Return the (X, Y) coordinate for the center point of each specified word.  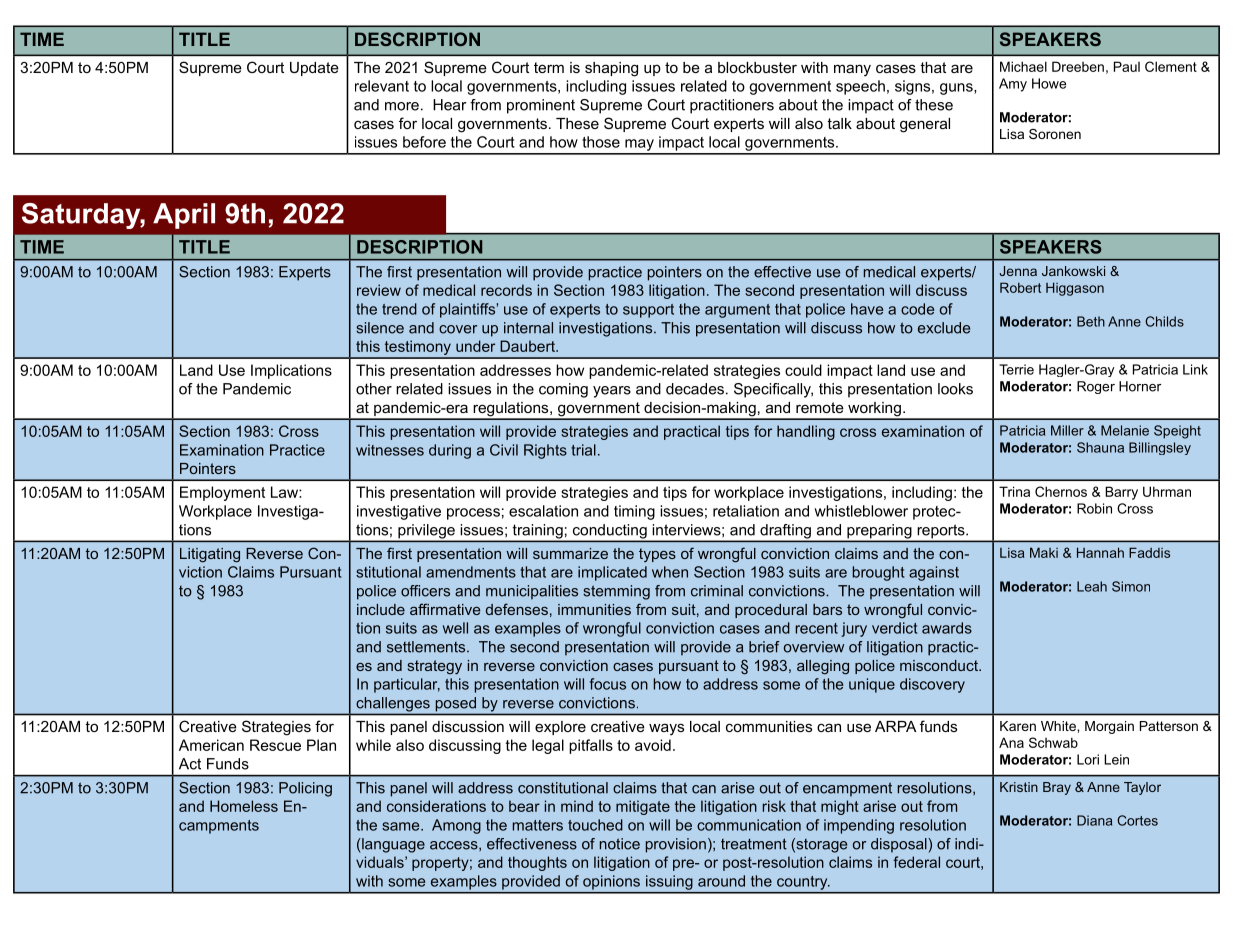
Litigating (210, 555)
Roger (1096, 387)
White (1059, 726)
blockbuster (757, 67)
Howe (1049, 83)
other (374, 389)
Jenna (1018, 271)
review (379, 290)
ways (666, 729)
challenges (393, 704)
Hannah (1100, 552)
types (657, 555)
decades (695, 389)
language (392, 845)
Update (314, 69)
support (648, 311)
